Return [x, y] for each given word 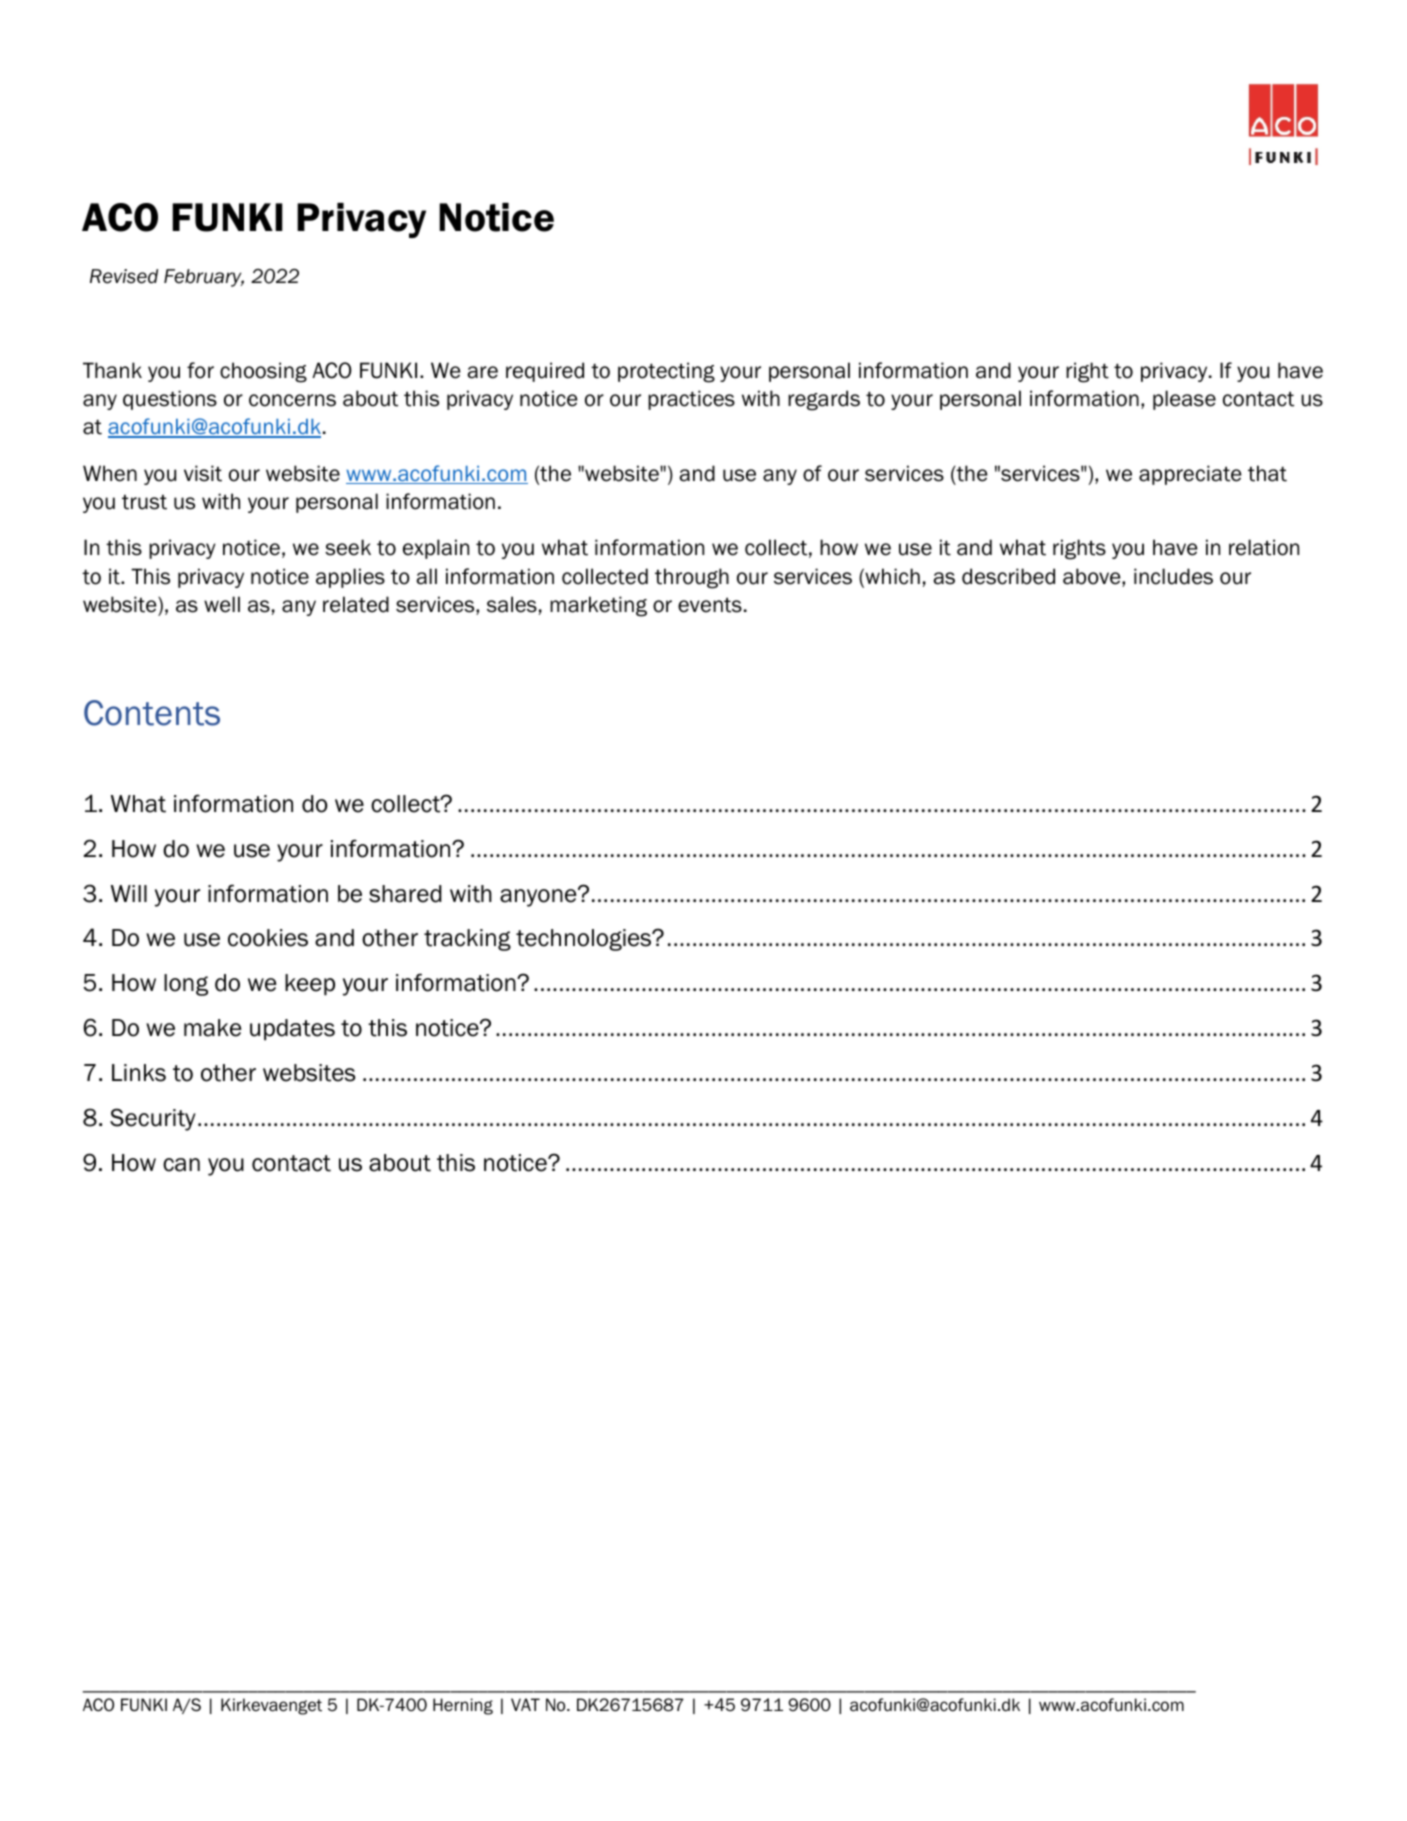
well [222, 604]
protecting [666, 372]
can [181, 1165]
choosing [263, 372]
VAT [525, 1704]
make [212, 1028]
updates [292, 1030]
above [1093, 577]
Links [139, 1073]
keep [310, 985]
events [710, 605]
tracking [467, 940]
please [1184, 400]
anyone [539, 897]
